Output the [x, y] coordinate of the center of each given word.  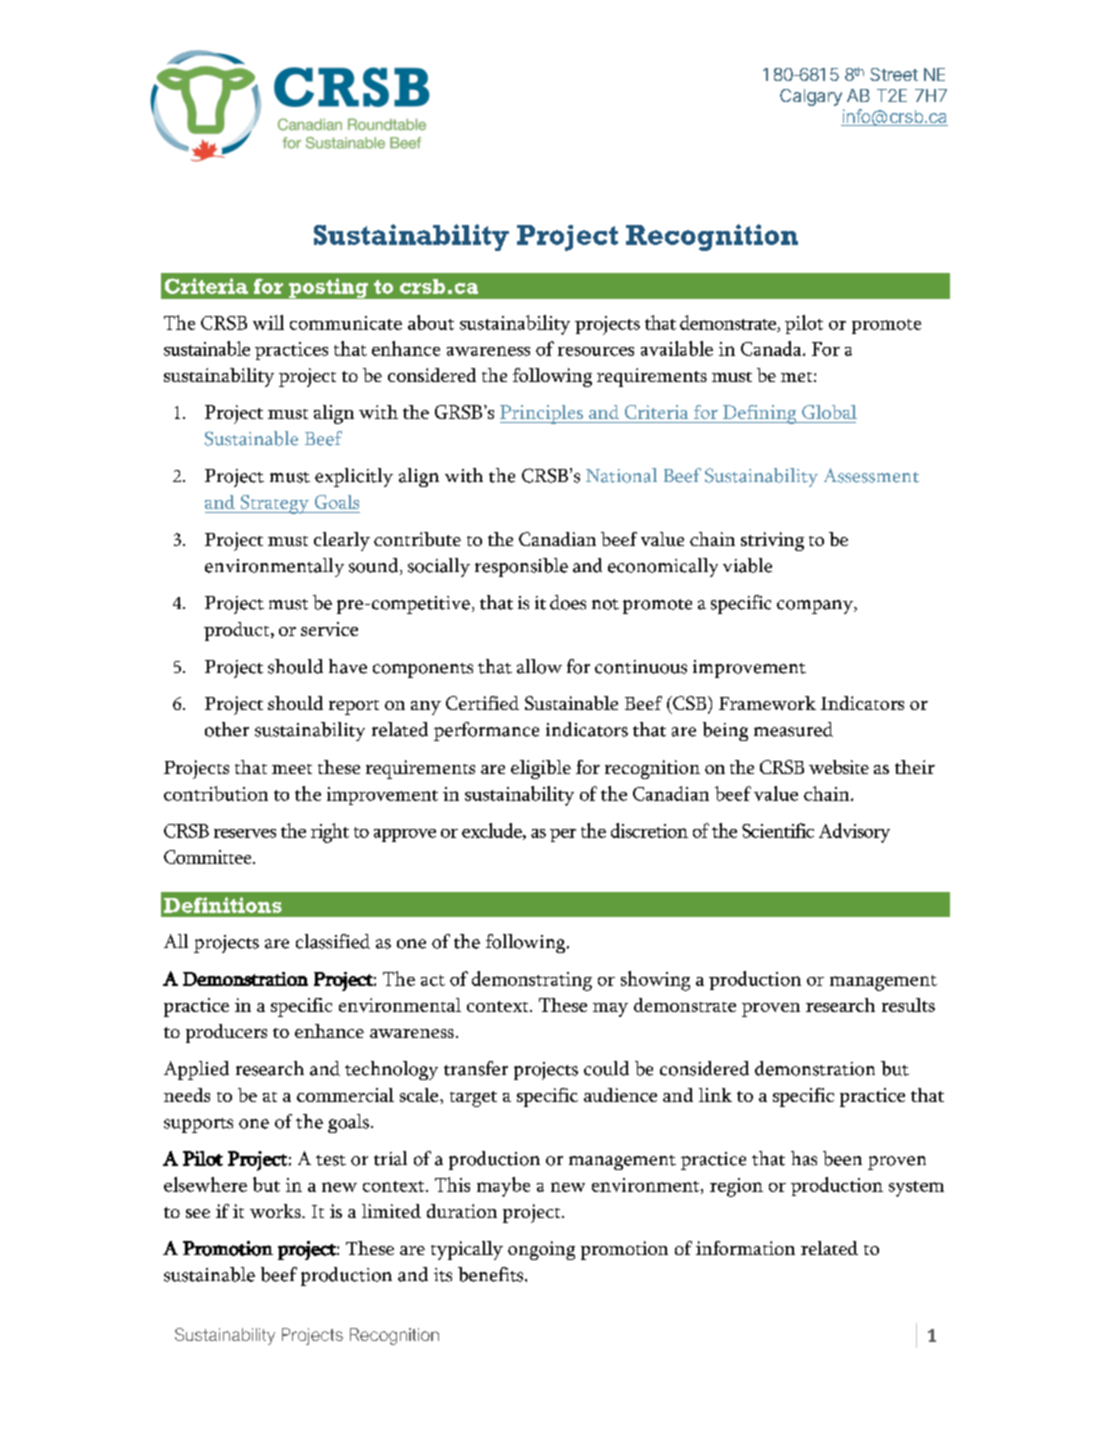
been [842, 1158]
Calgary [811, 97]
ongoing [541, 1250]
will [268, 322]
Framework [767, 703]
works [276, 1211]
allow [539, 666]
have [348, 666]
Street [894, 74]
